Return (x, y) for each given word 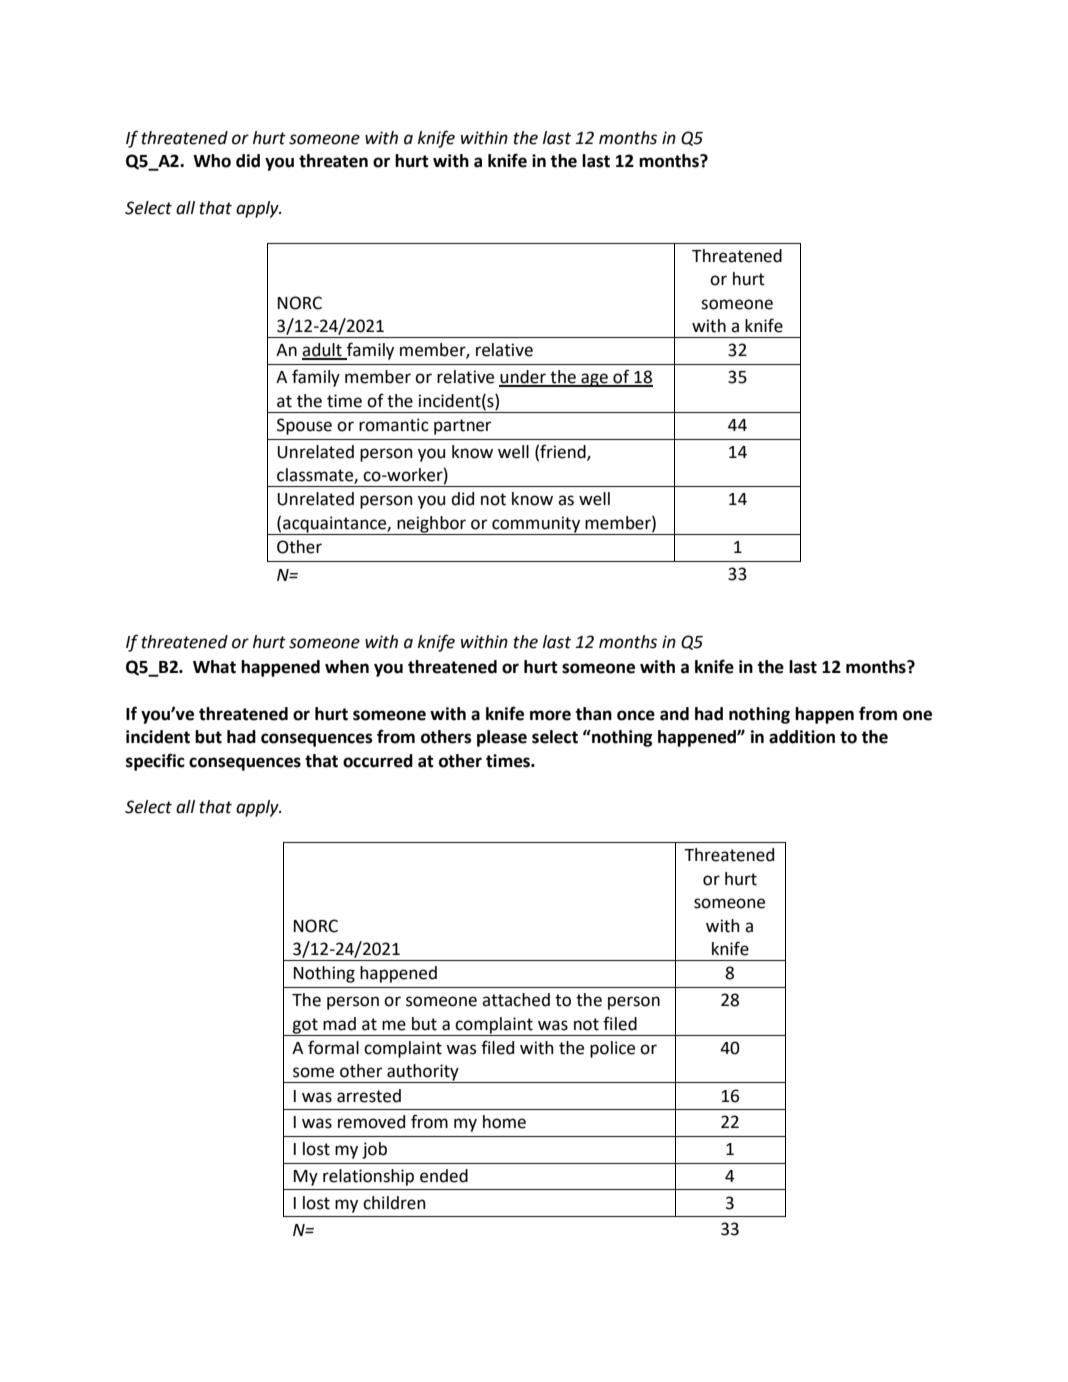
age (594, 380)
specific (155, 762)
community (536, 525)
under (523, 378)
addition (802, 737)
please (502, 738)
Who (212, 161)
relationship (368, 1177)
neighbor (432, 525)
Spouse (304, 426)
